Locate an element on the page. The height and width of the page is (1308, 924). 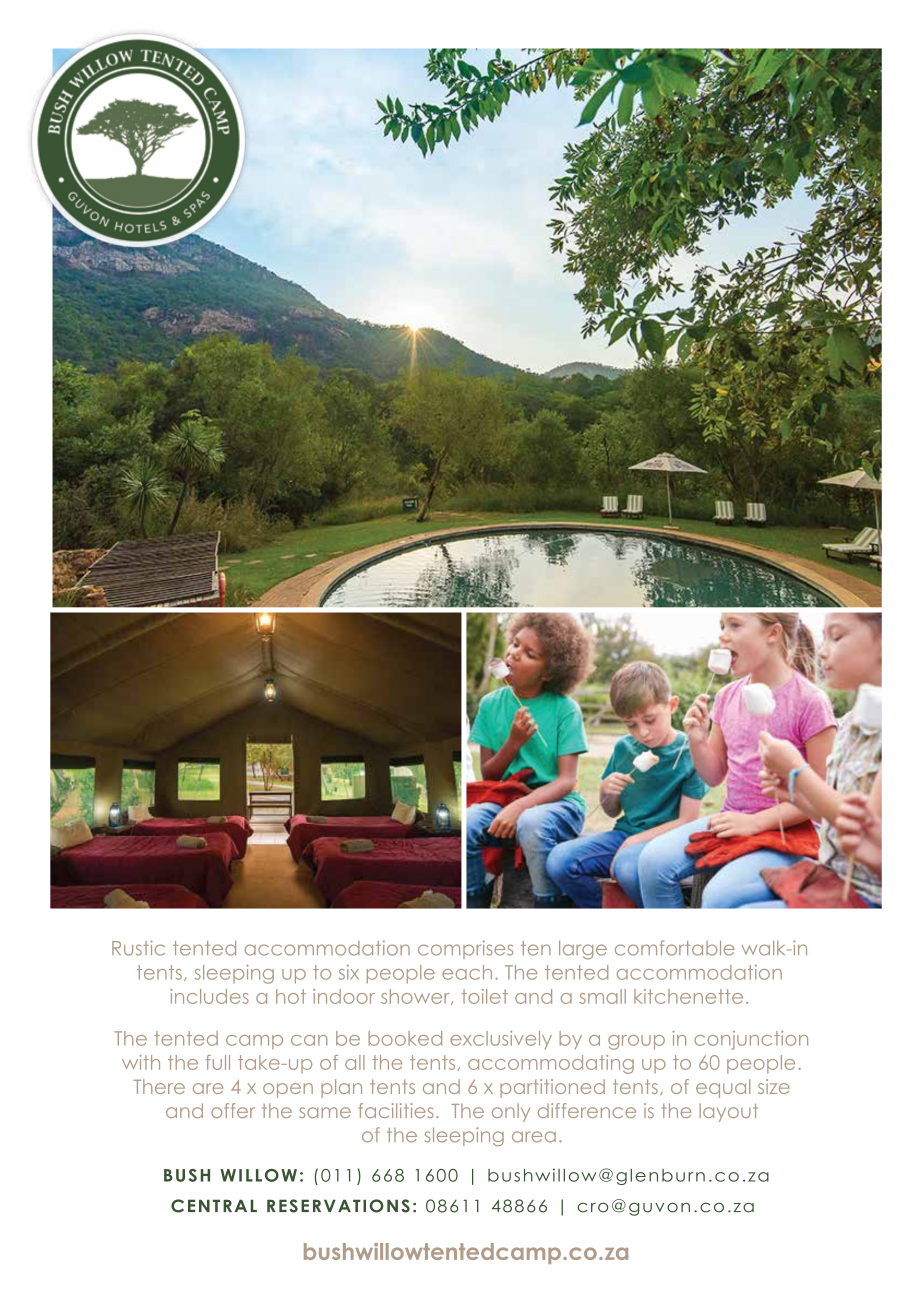
comprises is located at coordinates (465, 949).
